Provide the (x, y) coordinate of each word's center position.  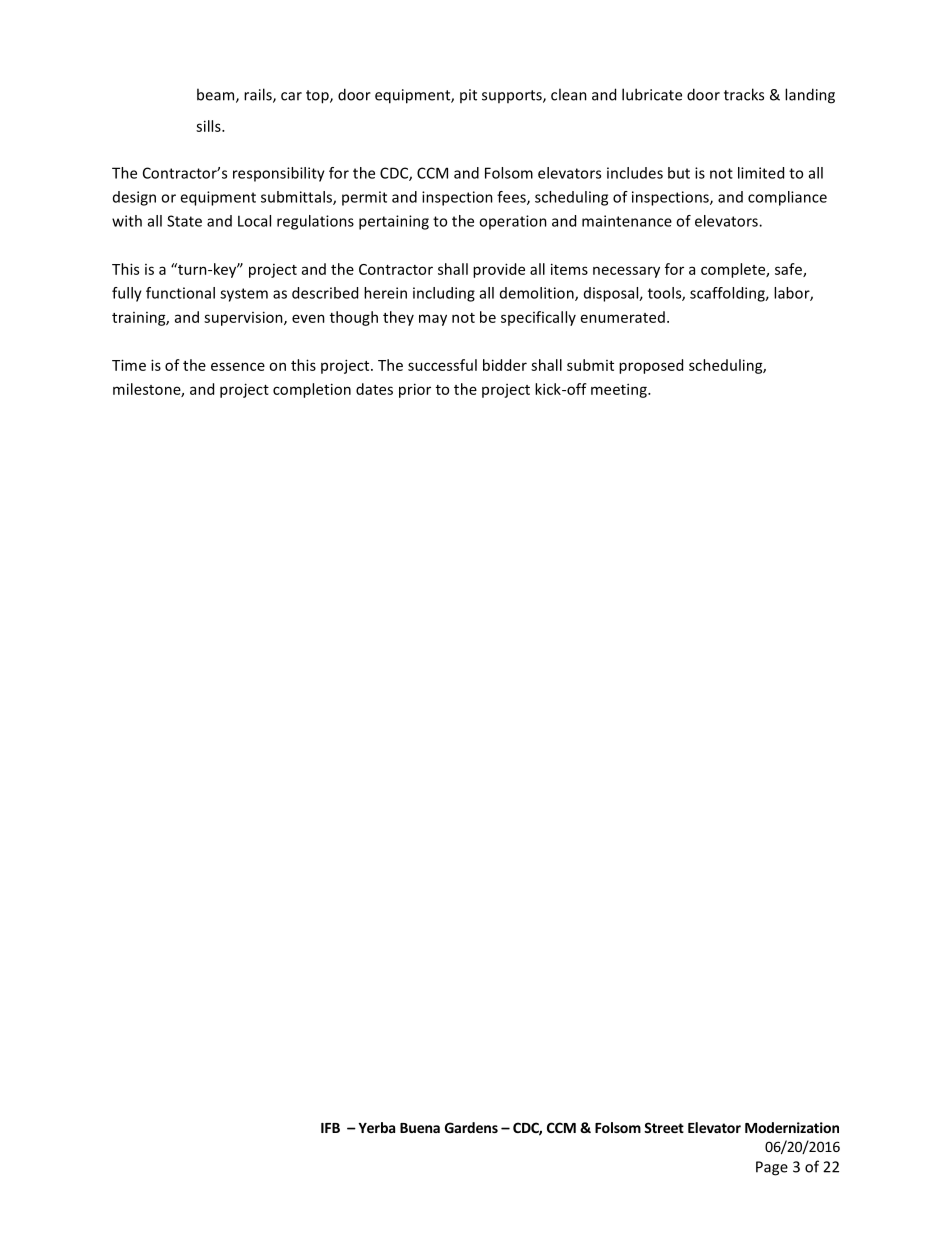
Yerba (377, 1127)
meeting (620, 390)
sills (209, 126)
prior (415, 390)
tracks (744, 94)
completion (312, 390)
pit (468, 96)
